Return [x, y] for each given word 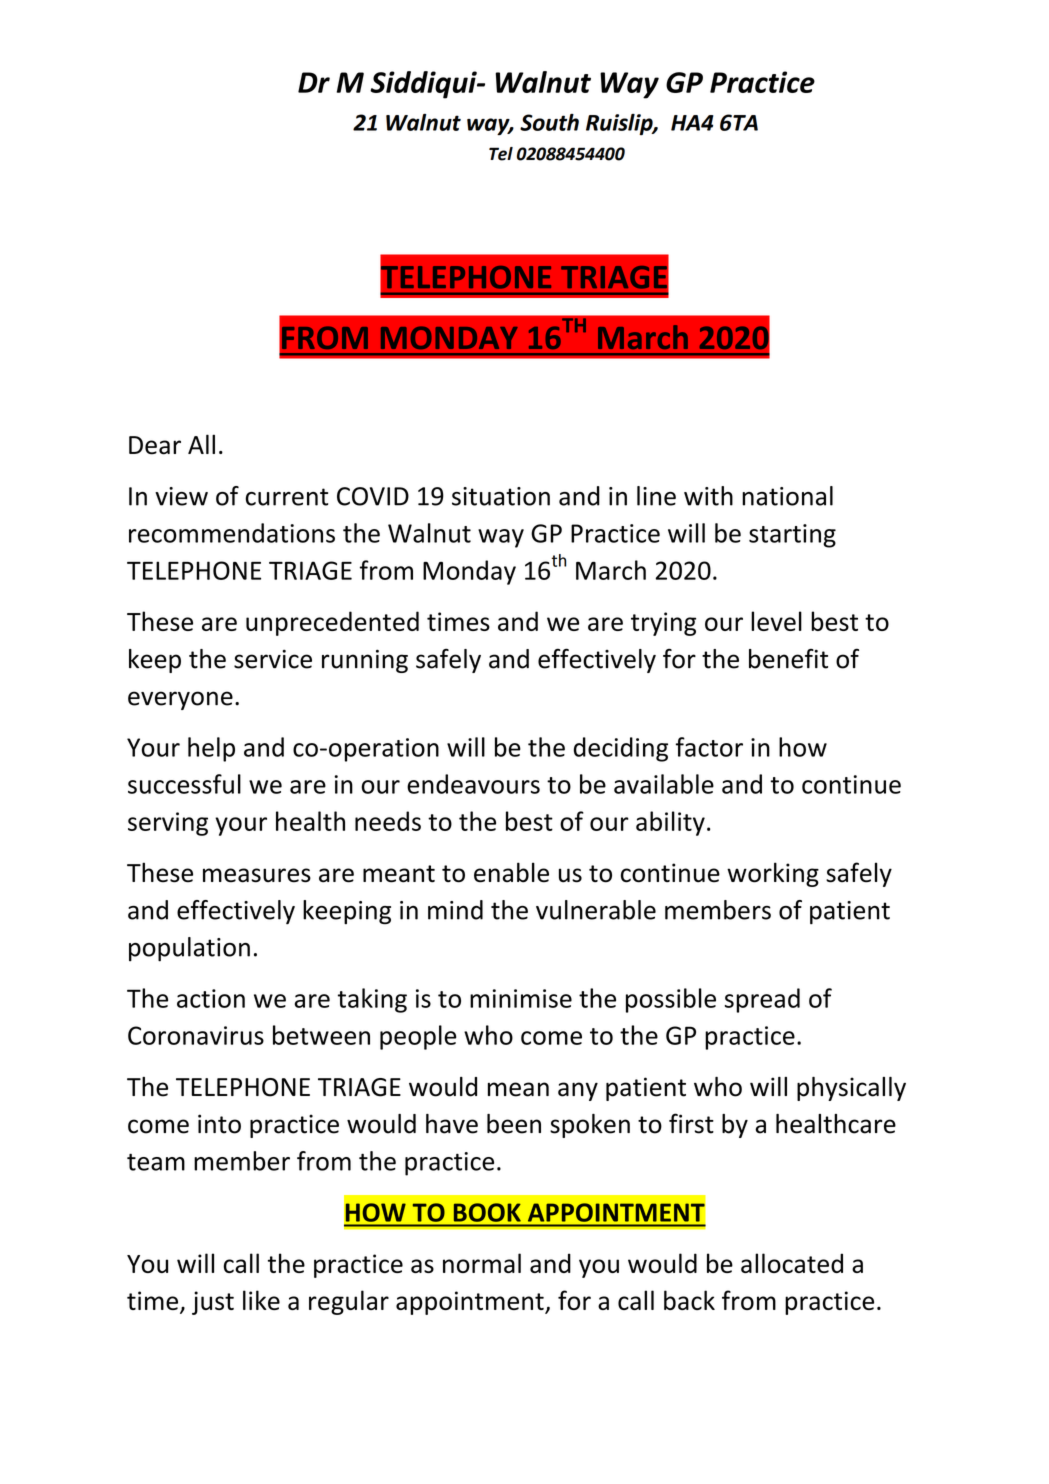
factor [709, 747]
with [708, 496]
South [549, 122]
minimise [521, 998]
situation [501, 496]
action [211, 998]
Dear [155, 445]
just [213, 1303]
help [211, 749]
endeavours [473, 784]
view [181, 496]
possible [671, 1000]
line [656, 496]
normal [482, 1263]
